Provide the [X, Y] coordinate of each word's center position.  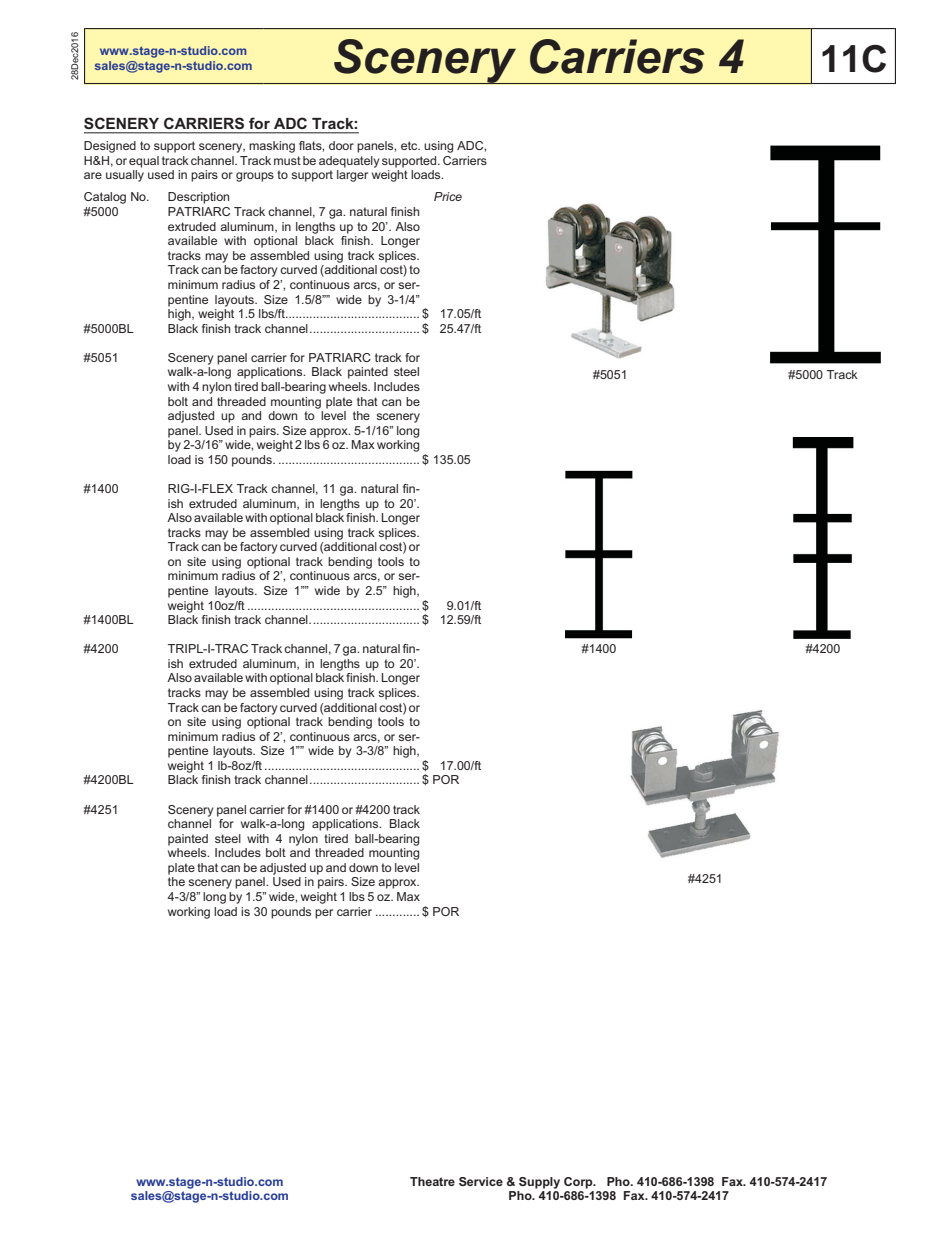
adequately [349, 162]
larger [352, 176]
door [341, 145]
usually [125, 176]
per [324, 914]
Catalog [105, 198]
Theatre [432, 1181]
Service [481, 1181]
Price [448, 196]
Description [198, 198]
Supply [539, 1183]
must [287, 160]
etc [410, 145]
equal [144, 162]
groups [255, 177]
